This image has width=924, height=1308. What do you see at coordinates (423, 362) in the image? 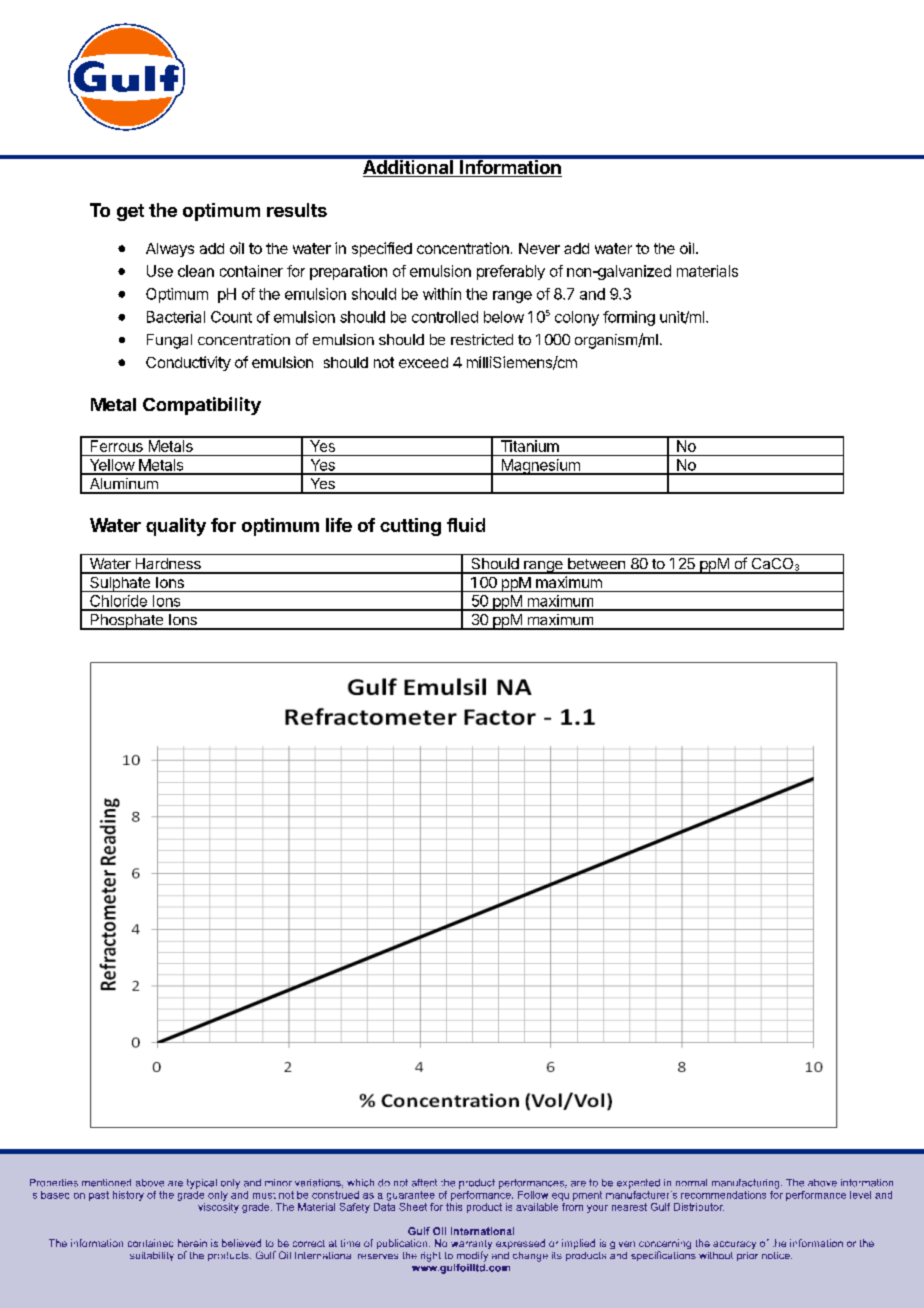
I see `exceed` at bounding box center [423, 362].
